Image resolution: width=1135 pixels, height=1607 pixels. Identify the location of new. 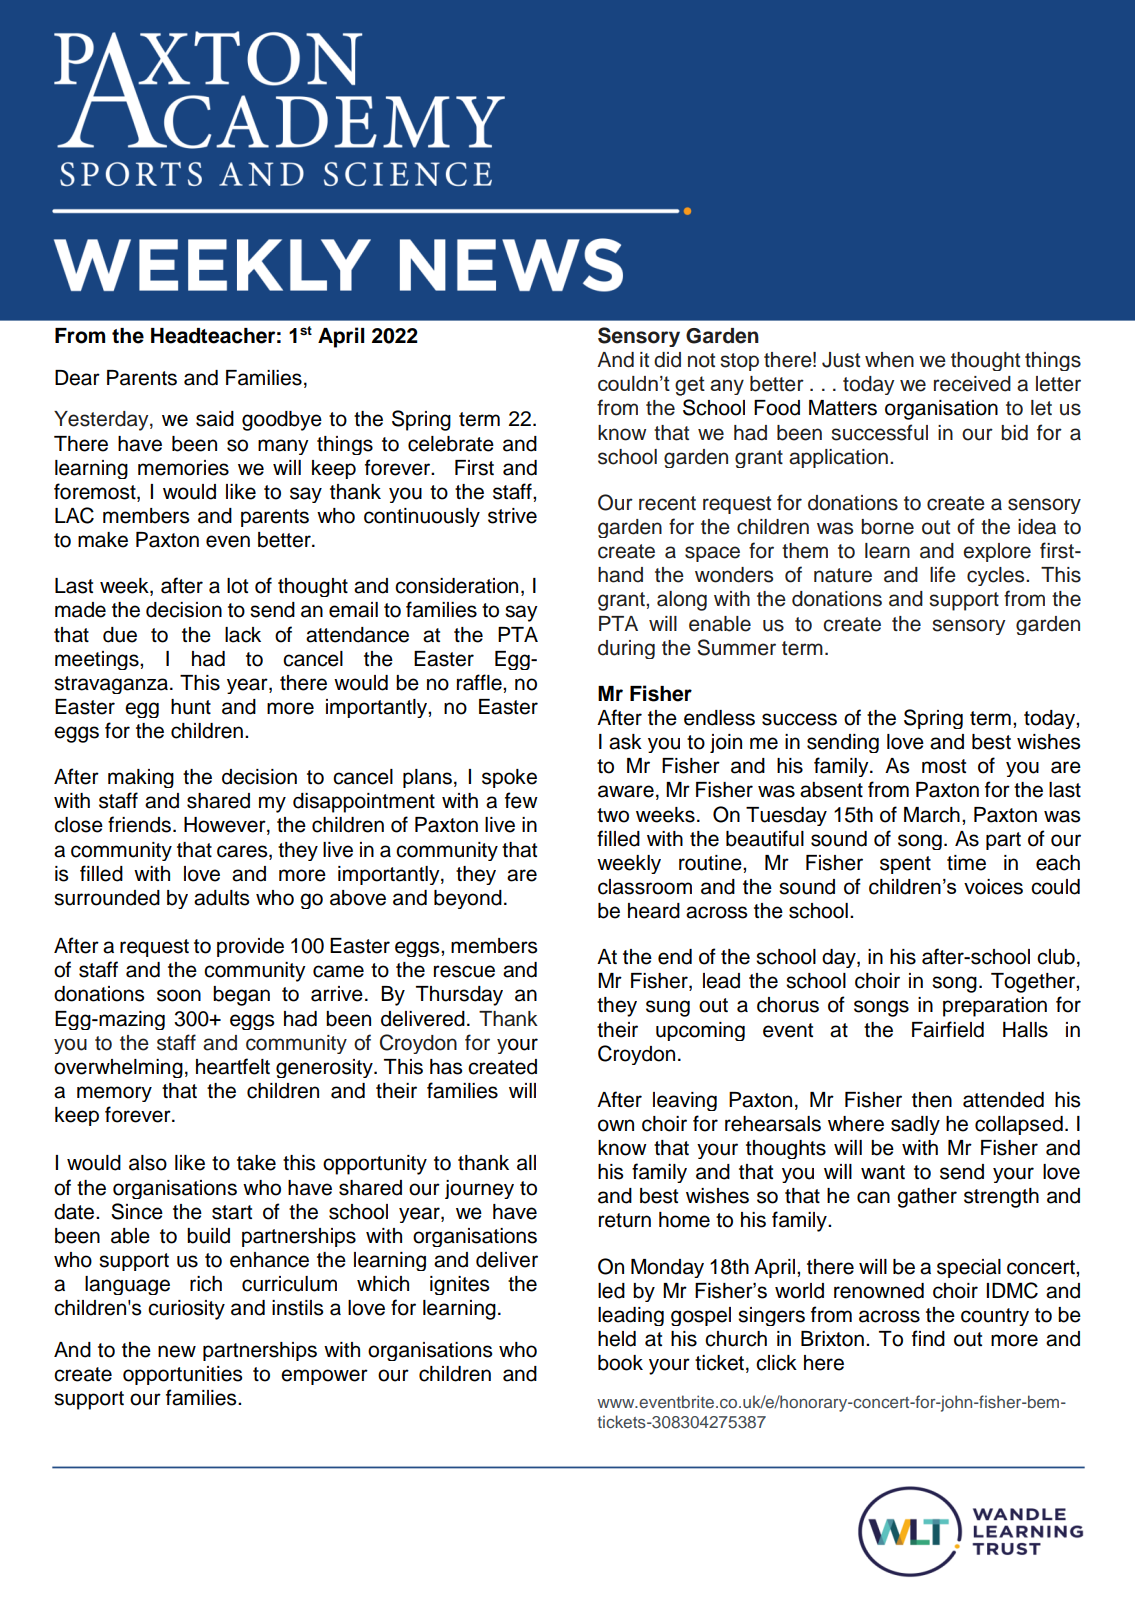
(177, 1351).
